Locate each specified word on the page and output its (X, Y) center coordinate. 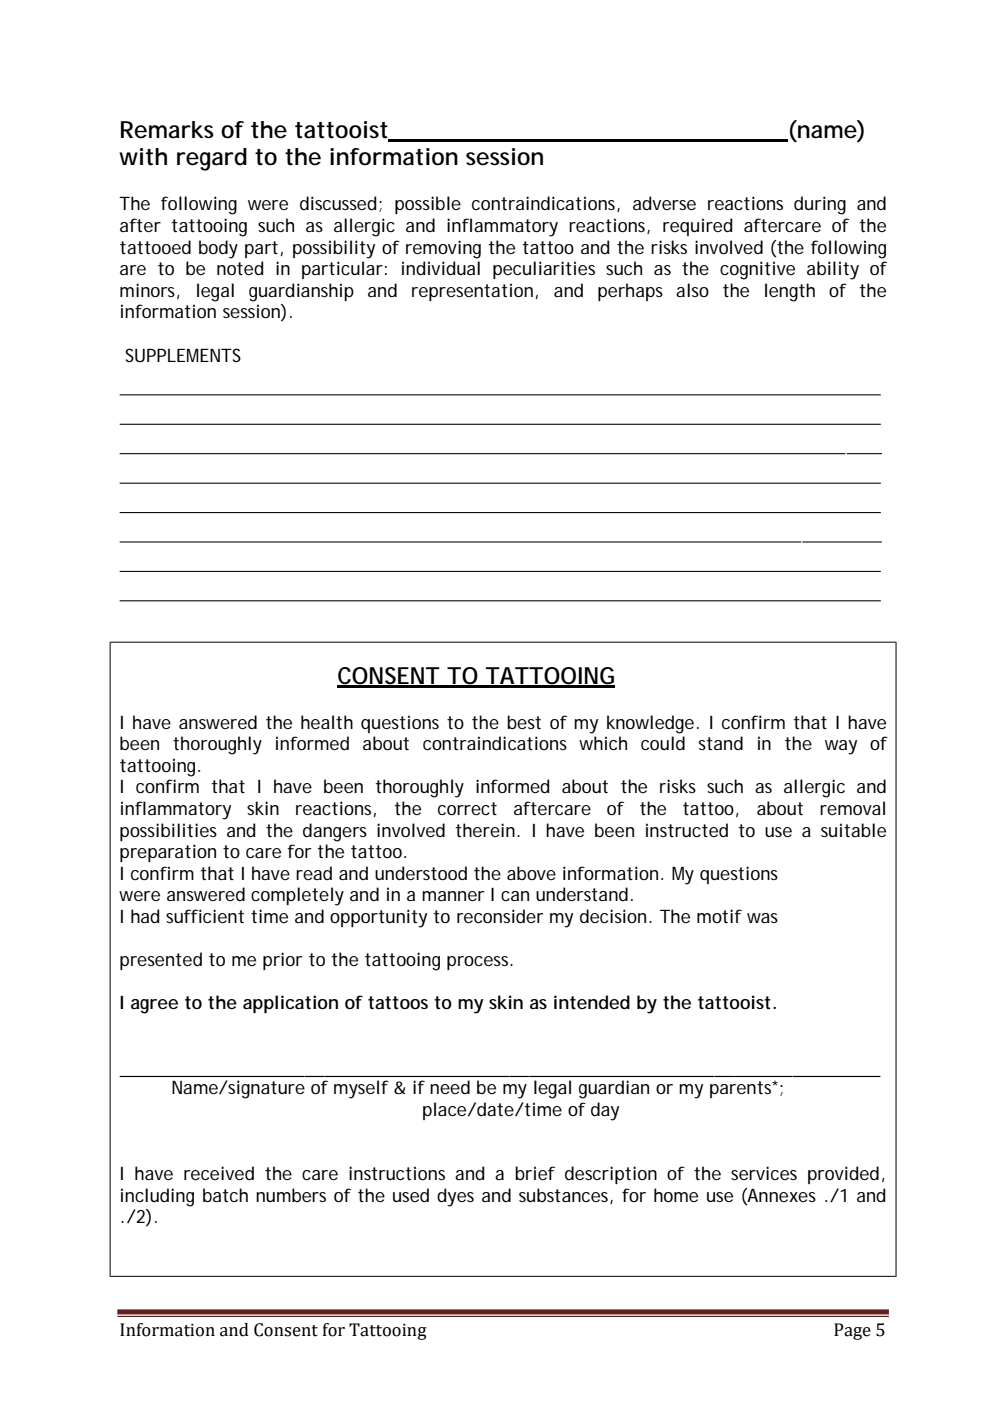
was (762, 918)
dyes (455, 1197)
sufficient (205, 916)
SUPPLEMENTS (183, 355)
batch (225, 1195)
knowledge (650, 724)
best (524, 722)
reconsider (500, 916)
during (820, 205)
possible (428, 205)
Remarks (167, 130)
